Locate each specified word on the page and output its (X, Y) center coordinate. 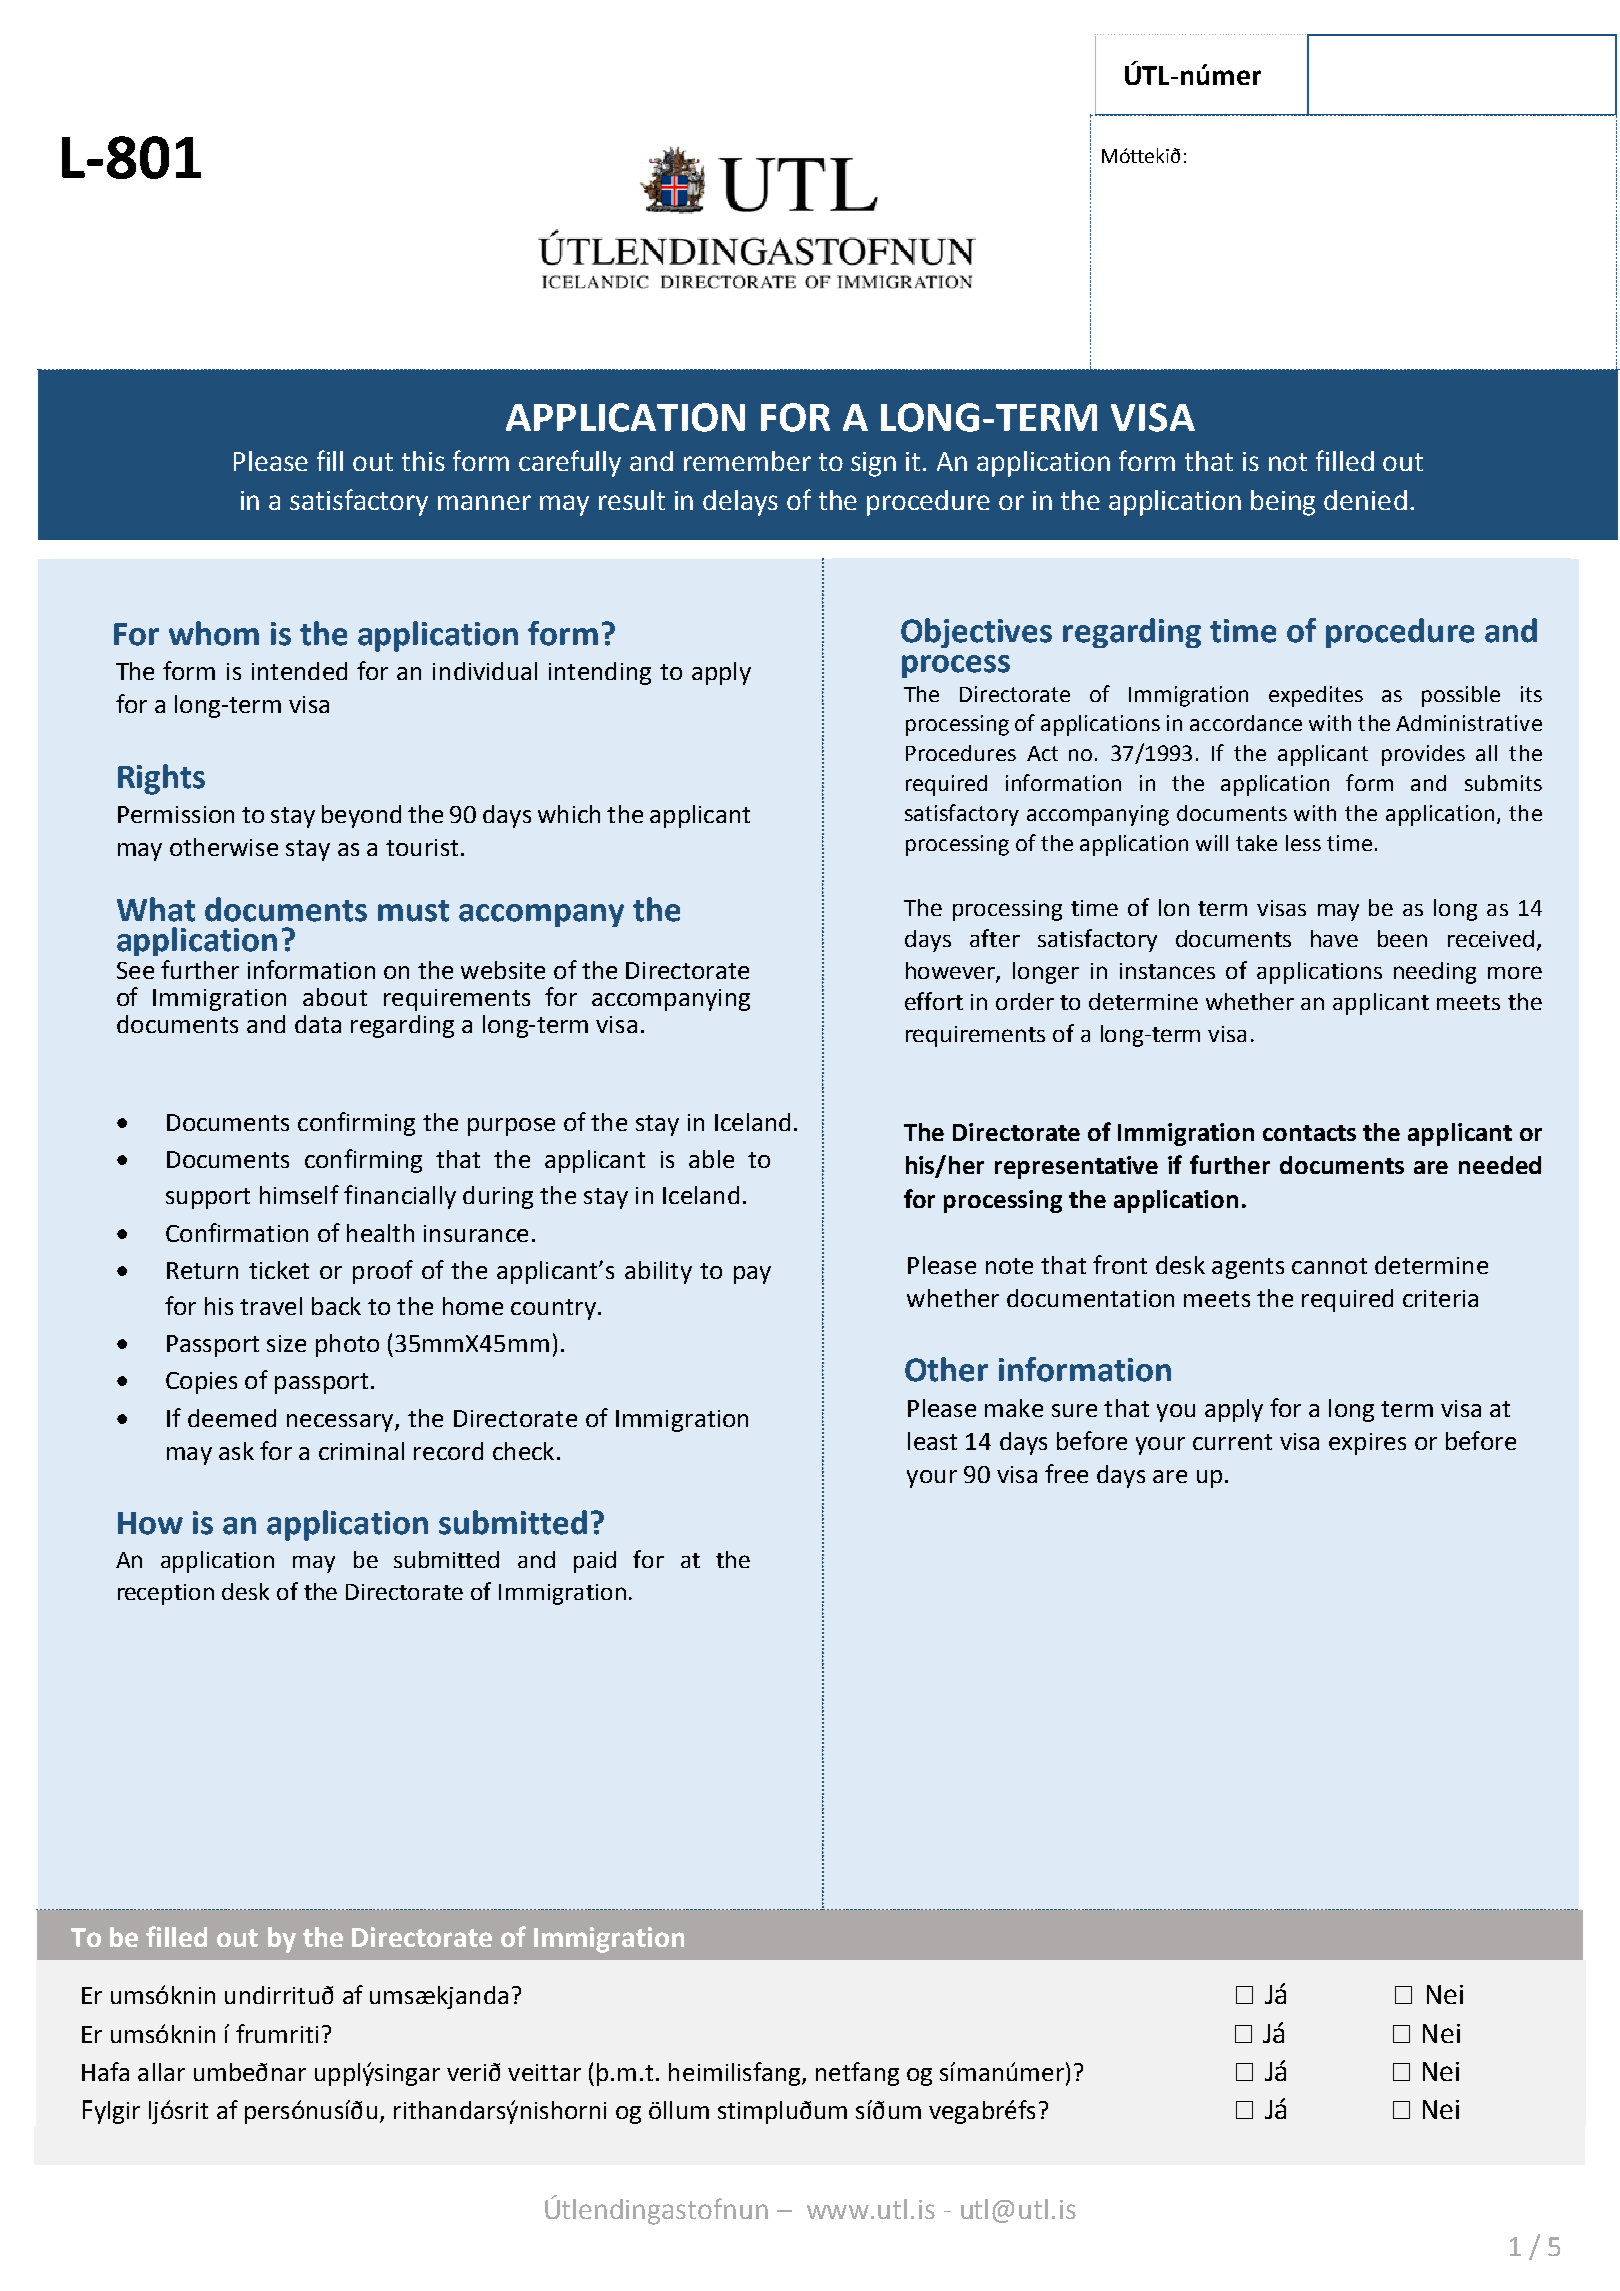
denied (1365, 500)
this (423, 461)
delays (740, 503)
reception (166, 1594)
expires (1367, 1444)
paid (595, 1562)
